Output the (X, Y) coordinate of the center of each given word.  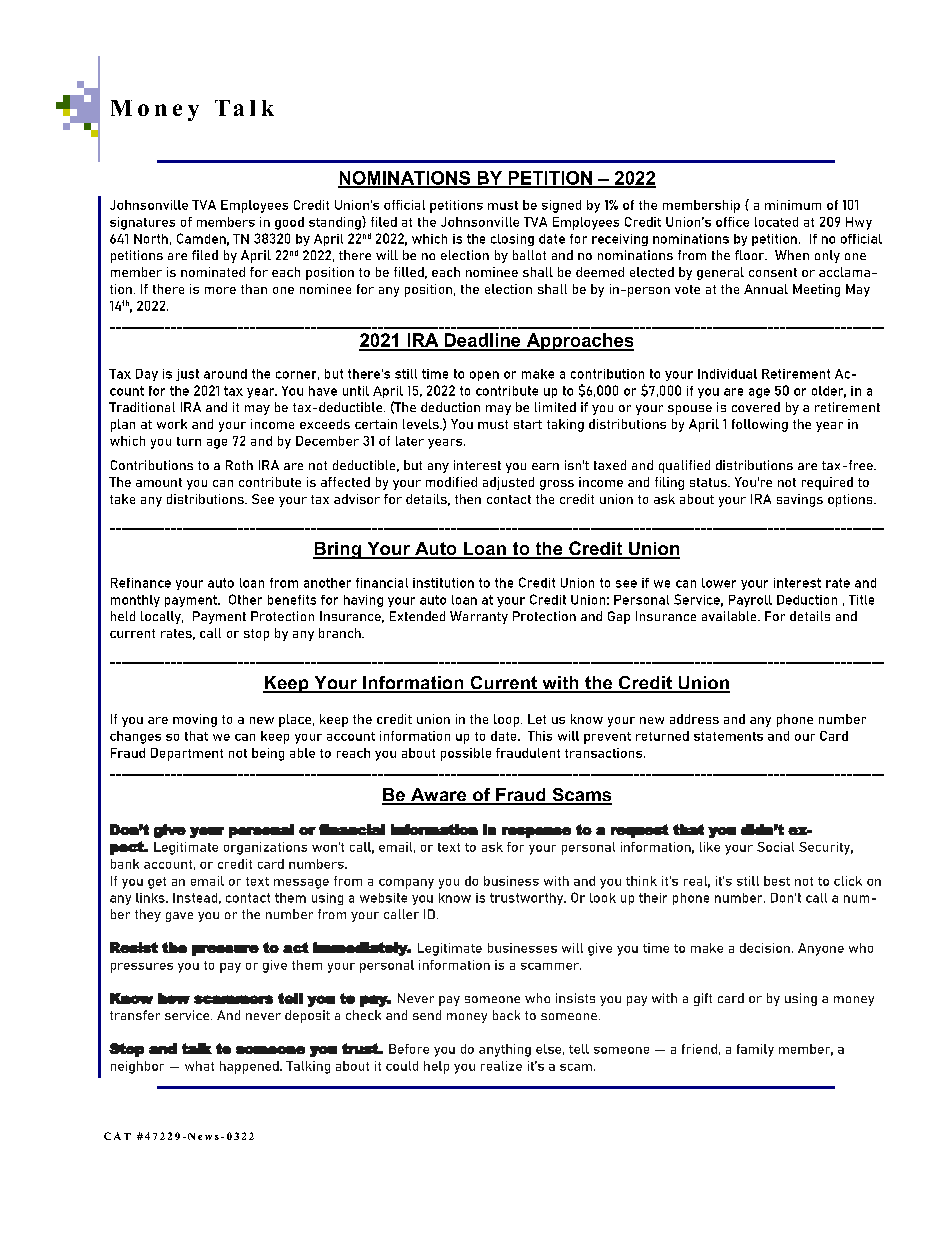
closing (512, 240)
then (468, 499)
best (777, 881)
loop (508, 720)
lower (719, 583)
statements (728, 736)
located (776, 222)
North (151, 239)
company (406, 884)
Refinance (141, 583)
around (225, 374)
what (199, 1066)
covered (756, 407)
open (484, 376)
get (157, 883)
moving (195, 720)
